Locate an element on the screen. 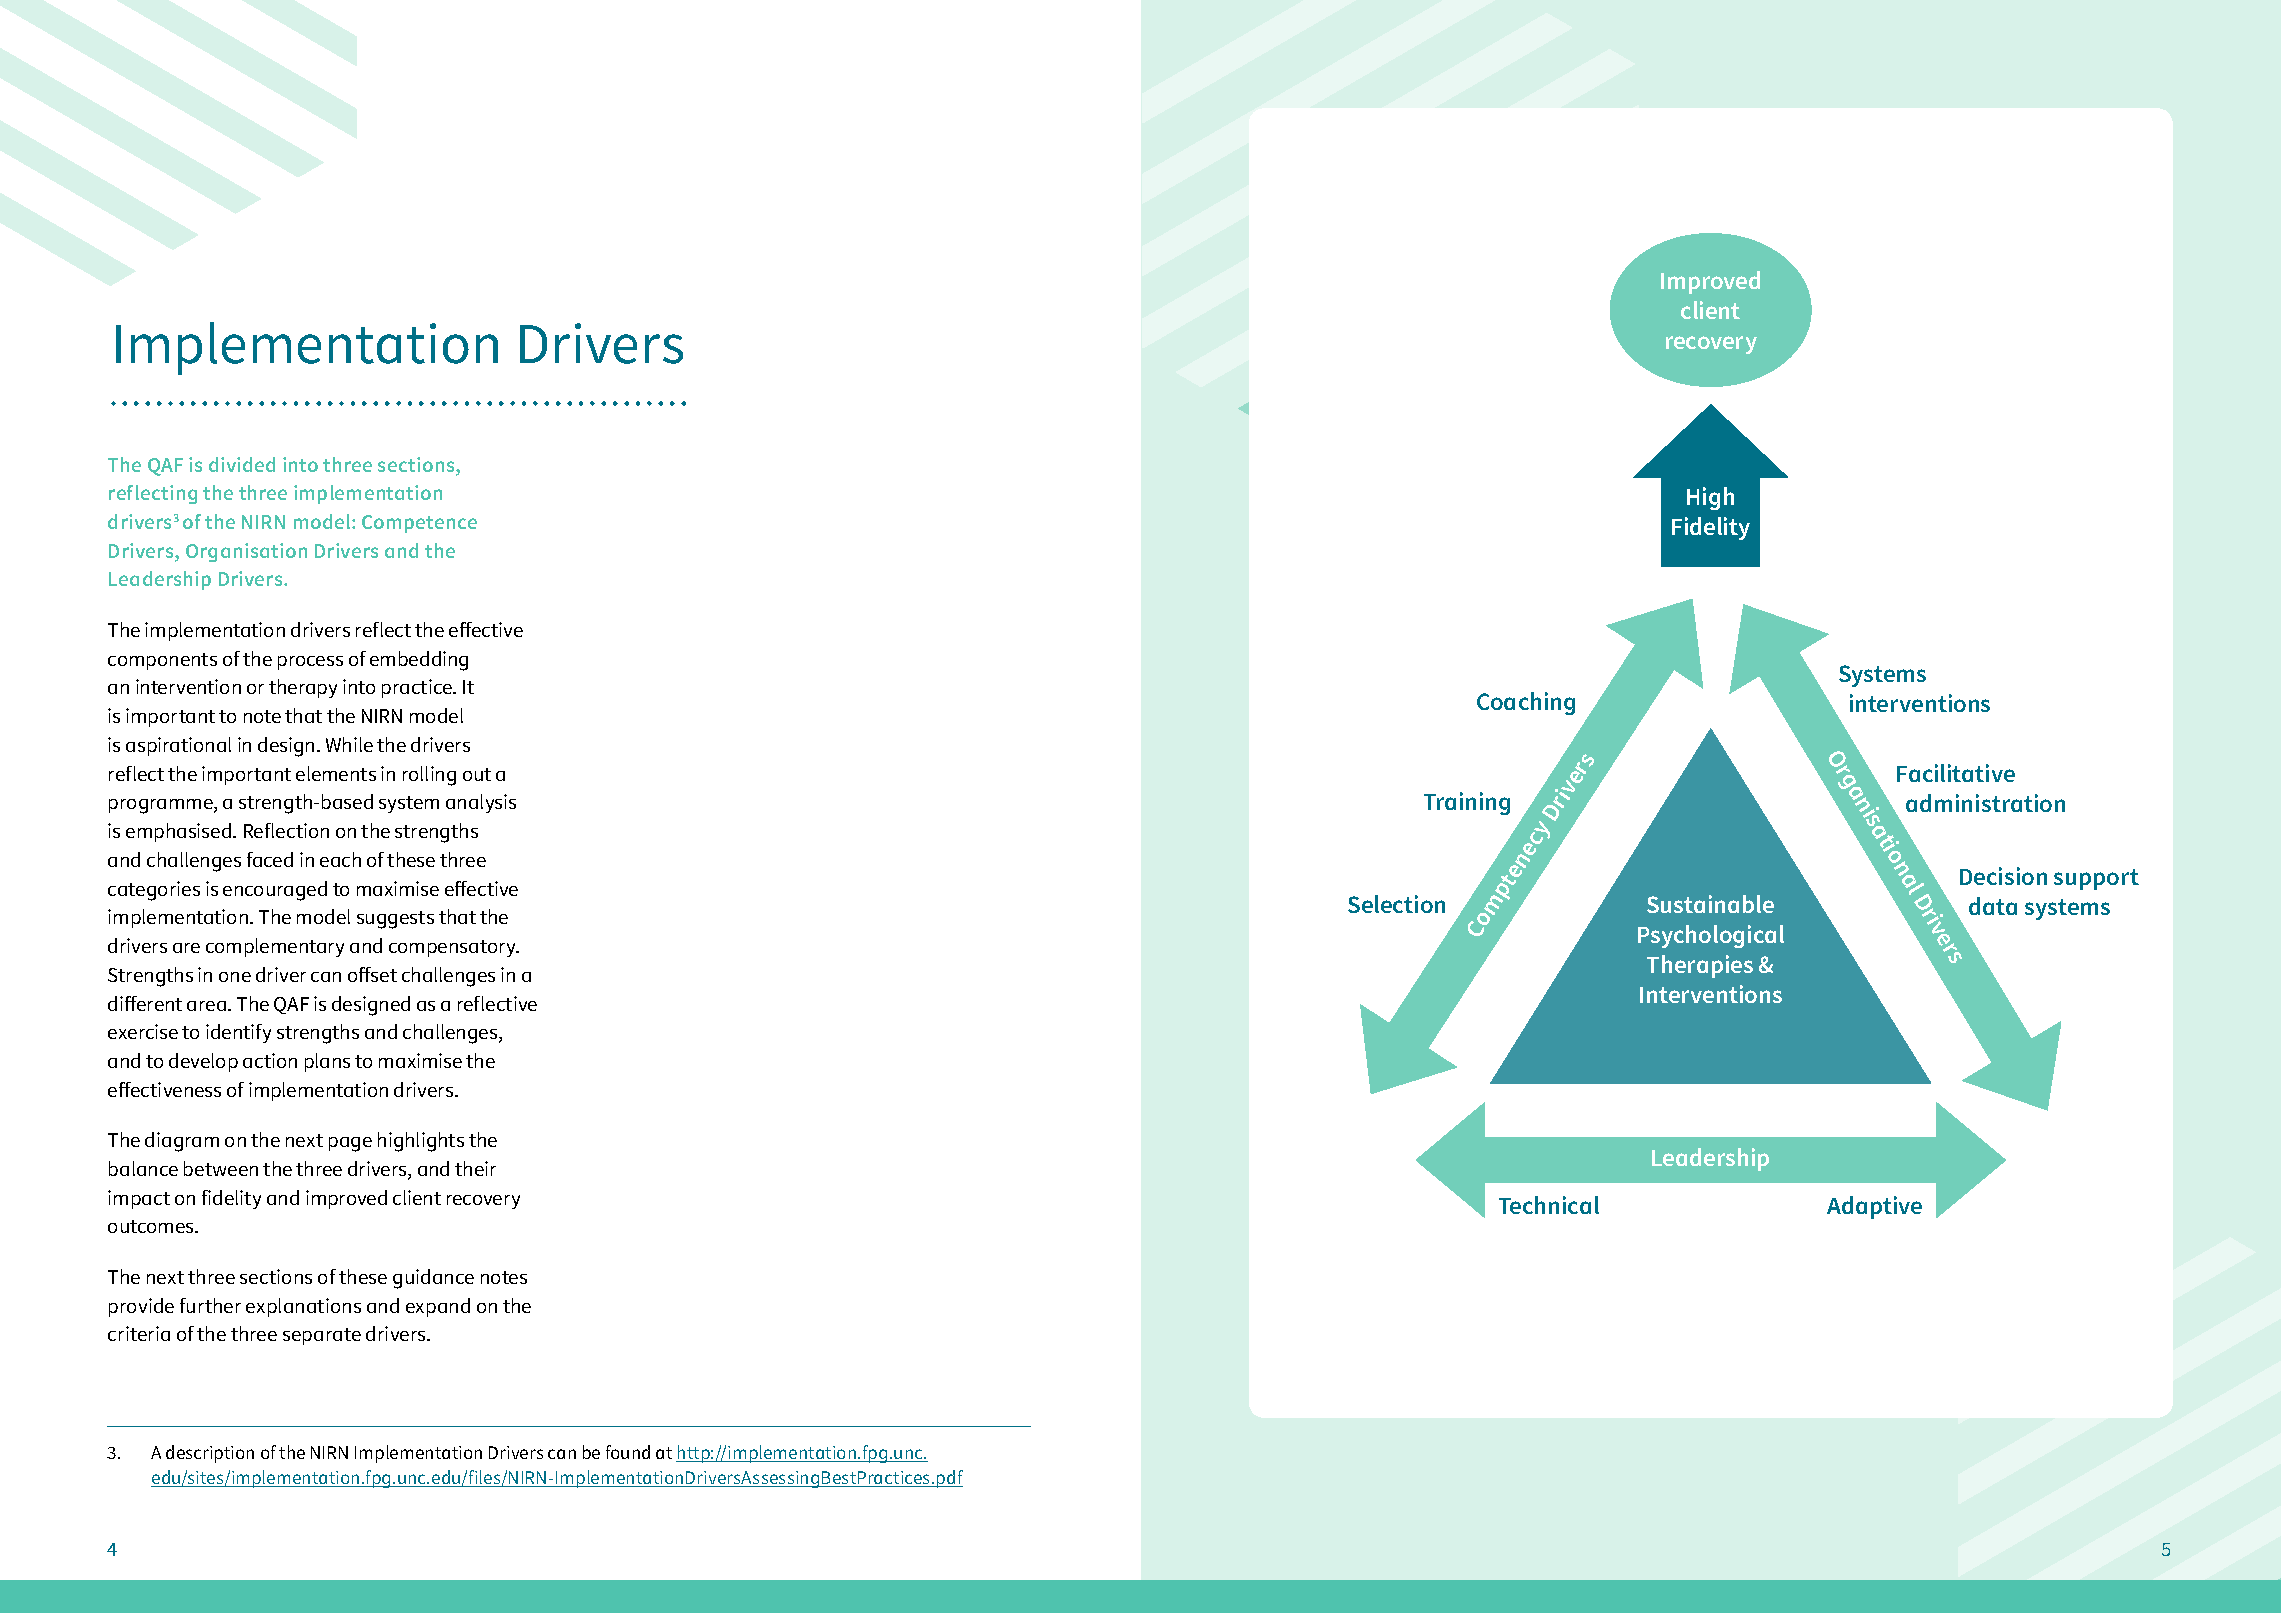 The width and height of the screenshot is (2281, 1613). Competence is located at coordinates (419, 524).
